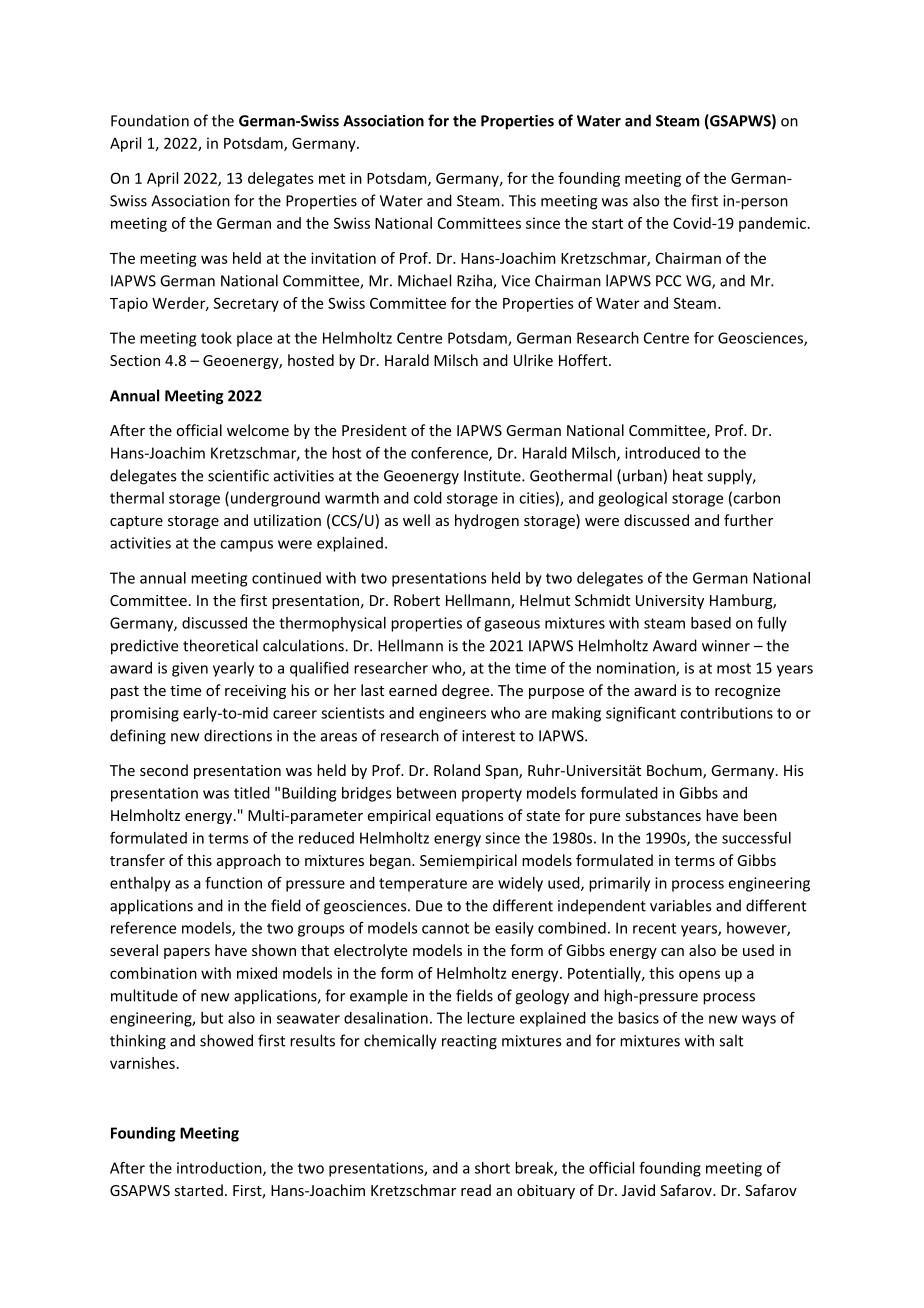 Image resolution: width=924 pixels, height=1308 pixels. Describe the element at coordinates (150, 120) in the document. I see `Foundation` at that location.
